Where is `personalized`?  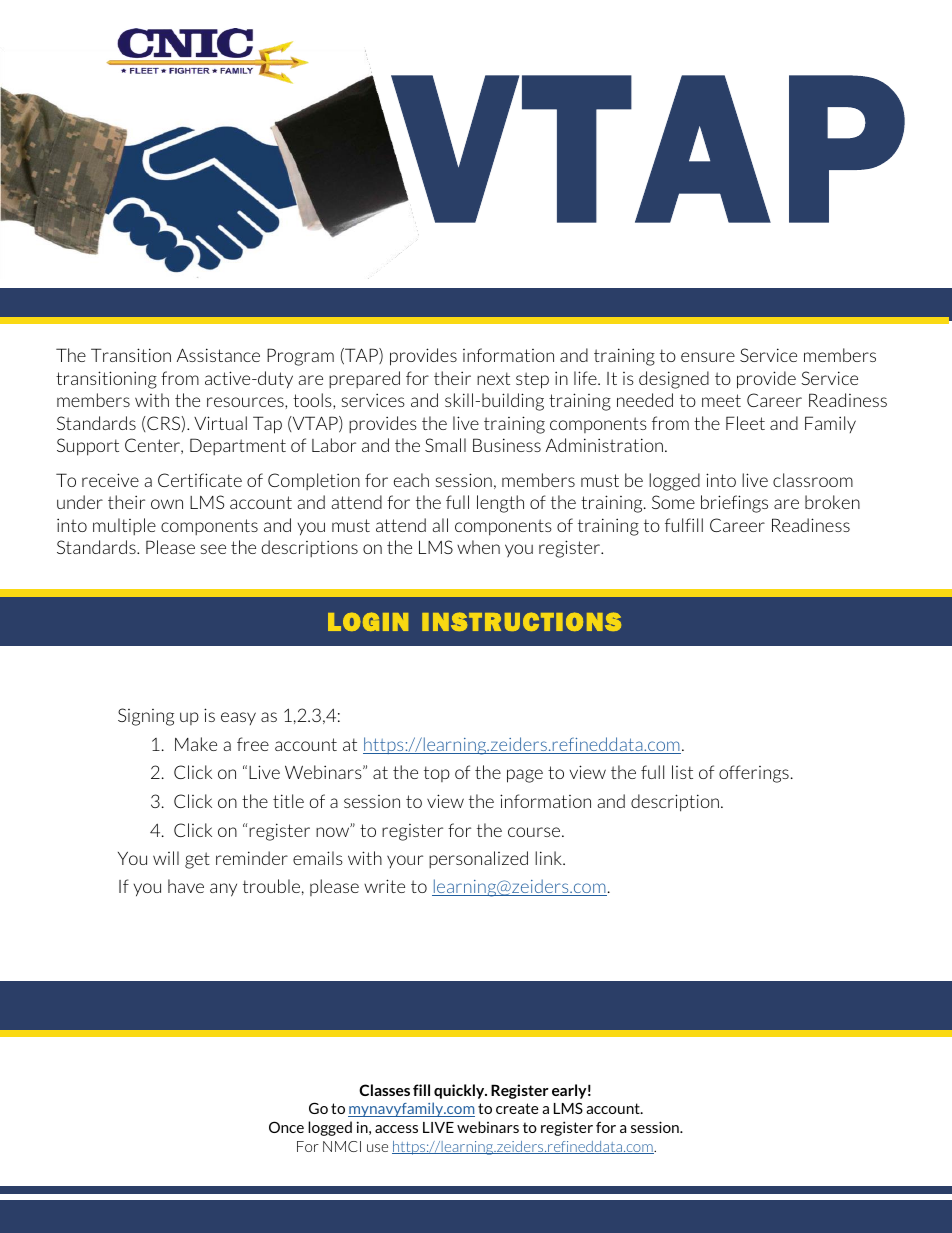 personalized is located at coordinates (478, 859).
